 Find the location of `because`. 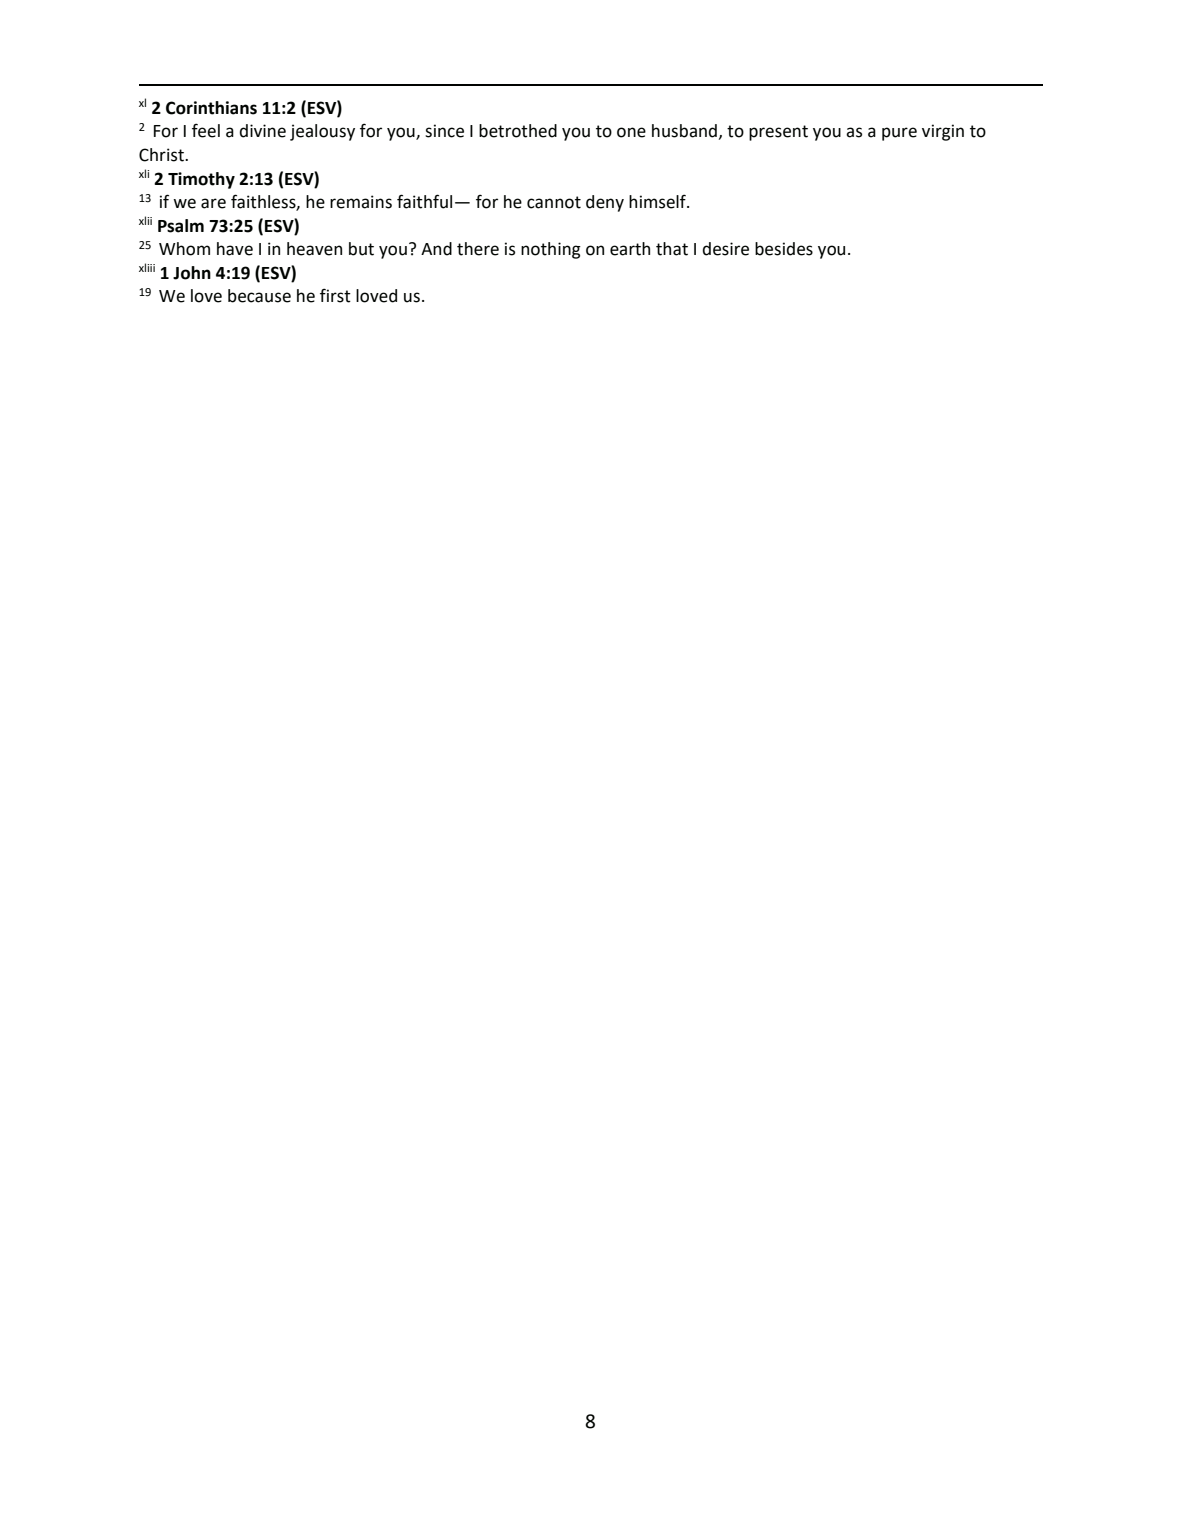

because is located at coordinates (259, 296).
